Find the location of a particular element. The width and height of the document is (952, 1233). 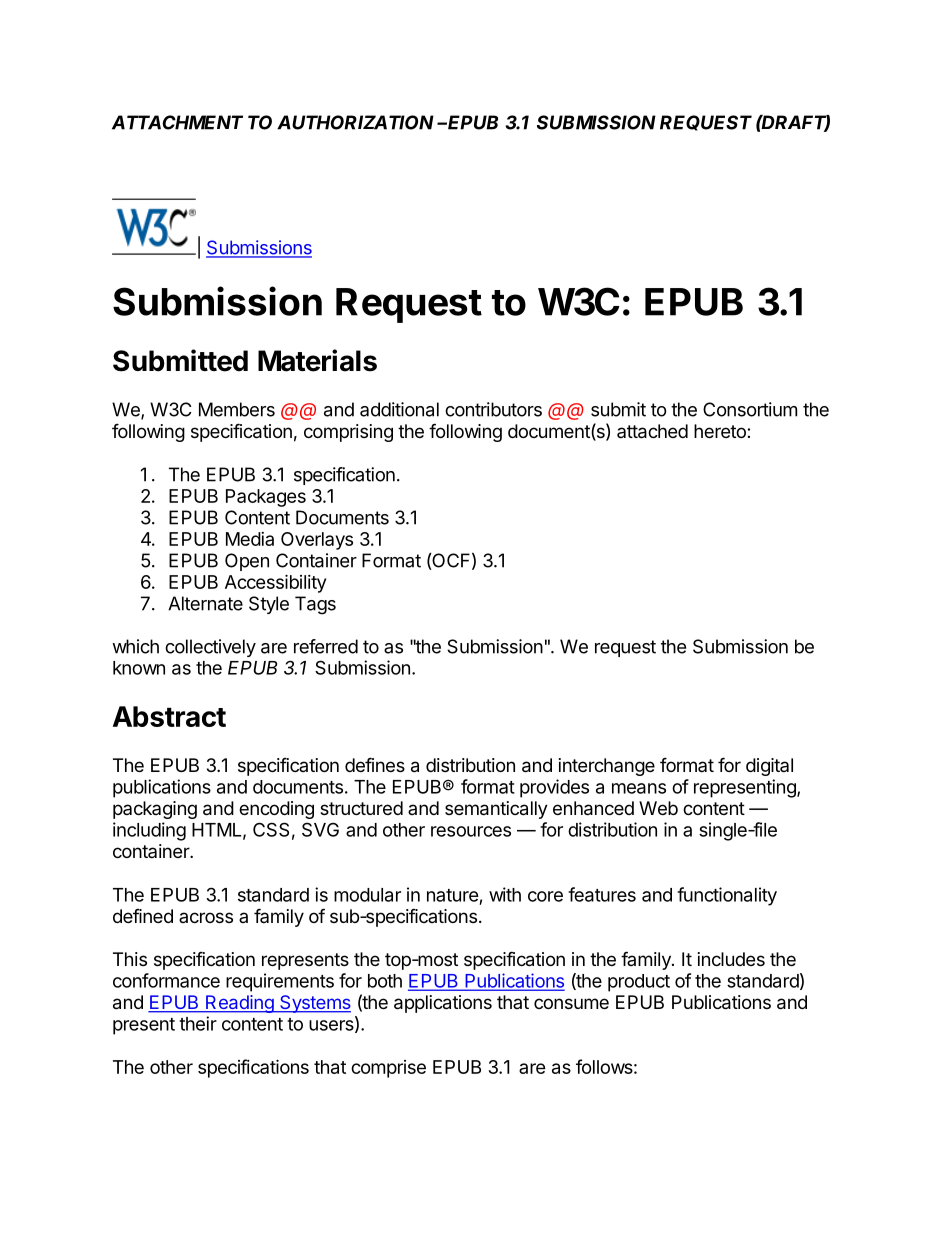

applications is located at coordinates (443, 1004).
